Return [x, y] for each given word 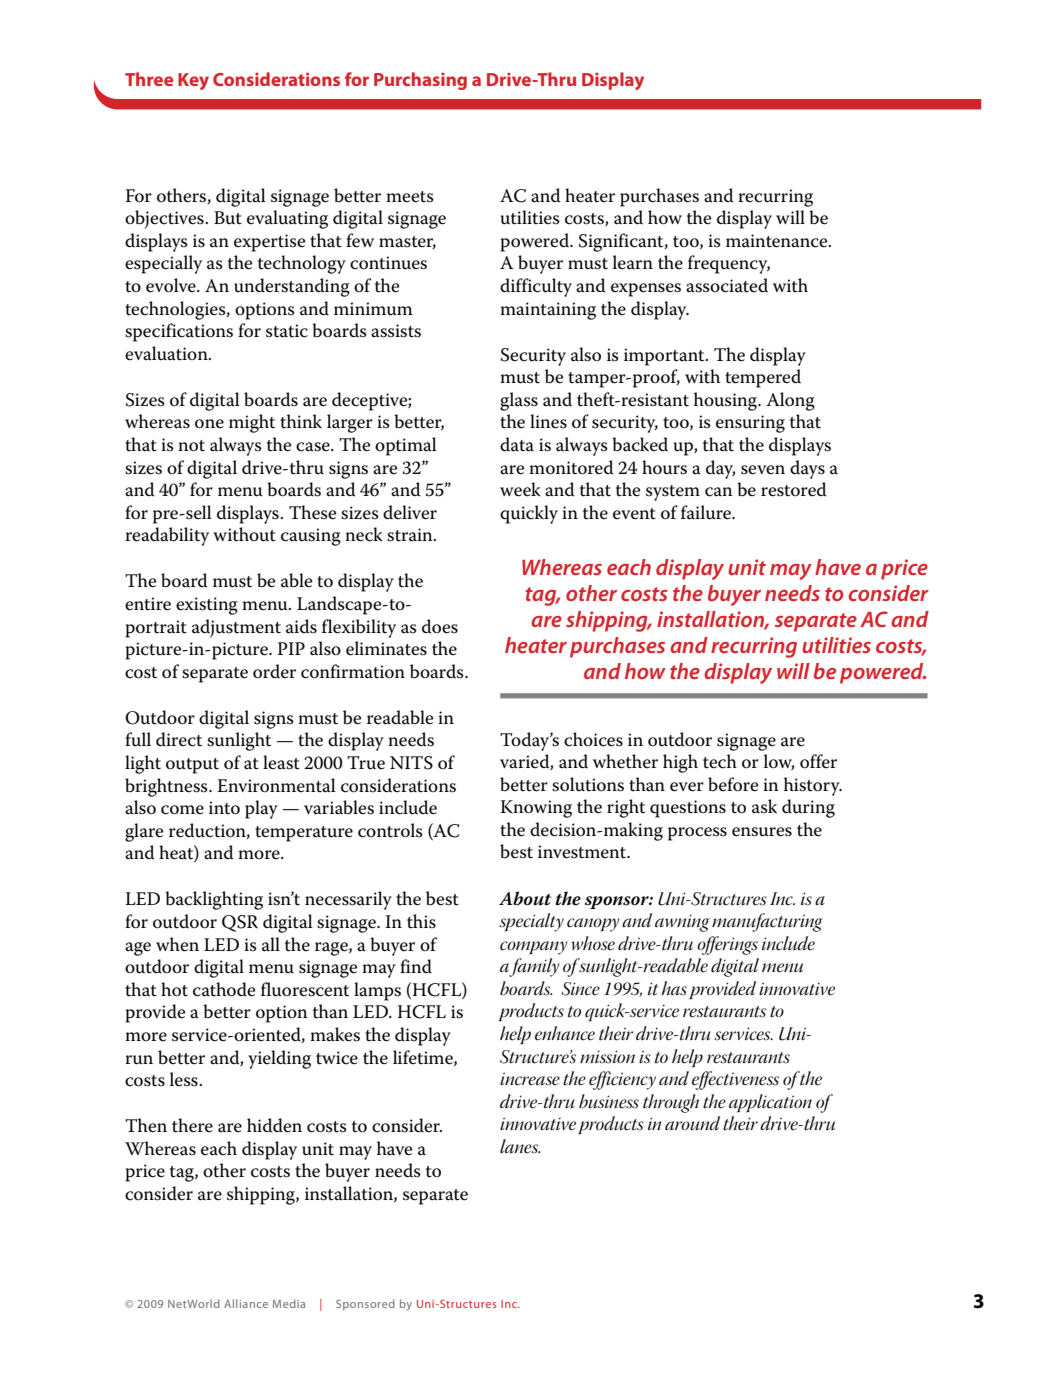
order [274, 671]
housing [726, 401]
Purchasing [420, 81]
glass [519, 401]
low [779, 762]
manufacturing [767, 922]
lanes [520, 1146]
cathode [224, 989]
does [440, 626]
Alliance [246, 1303]
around [692, 1123]
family [534, 967]
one [209, 424]
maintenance [778, 241]
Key [193, 81]
